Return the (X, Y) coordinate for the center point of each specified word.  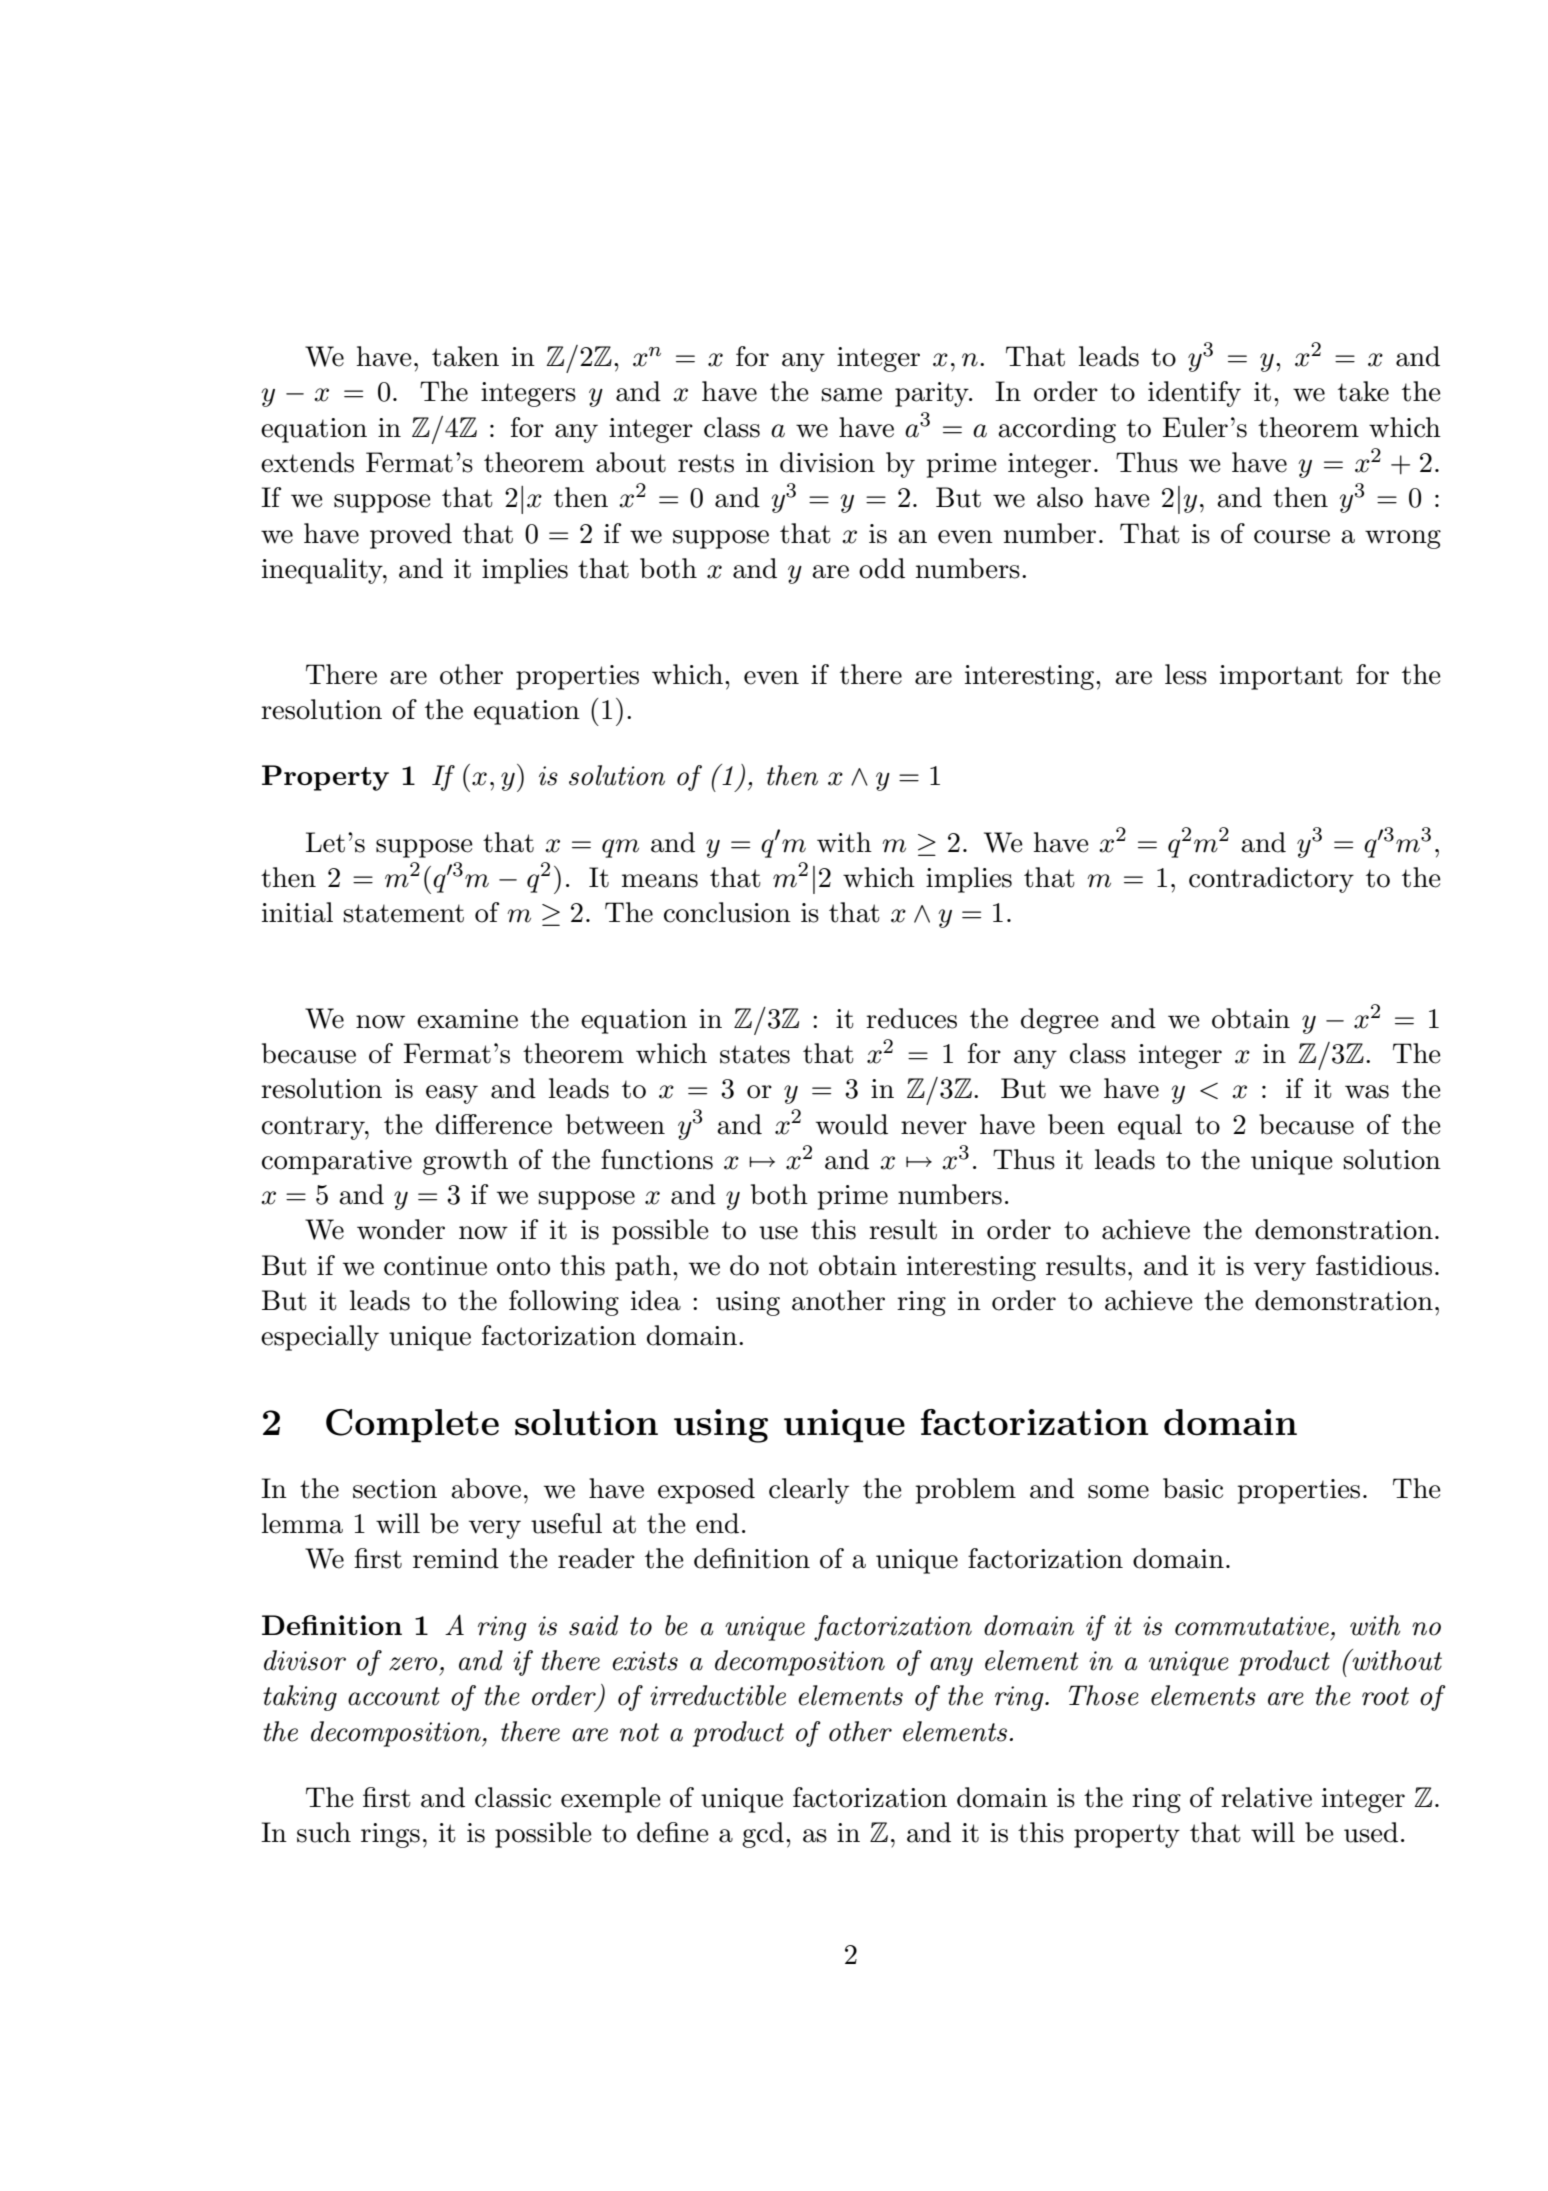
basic (1193, 1488)
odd (882, 568)
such (324, 1832)
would (852, 1124)
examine (467, 1019)
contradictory (1271, 880)
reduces (911, 1018)
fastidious (1374, 1265)
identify (1194, 394)
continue (435, 1266)
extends (307, 462)
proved (411, 536)
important (1281, 677)
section (395, 1489)
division (827, 462)
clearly (809, 1491)
